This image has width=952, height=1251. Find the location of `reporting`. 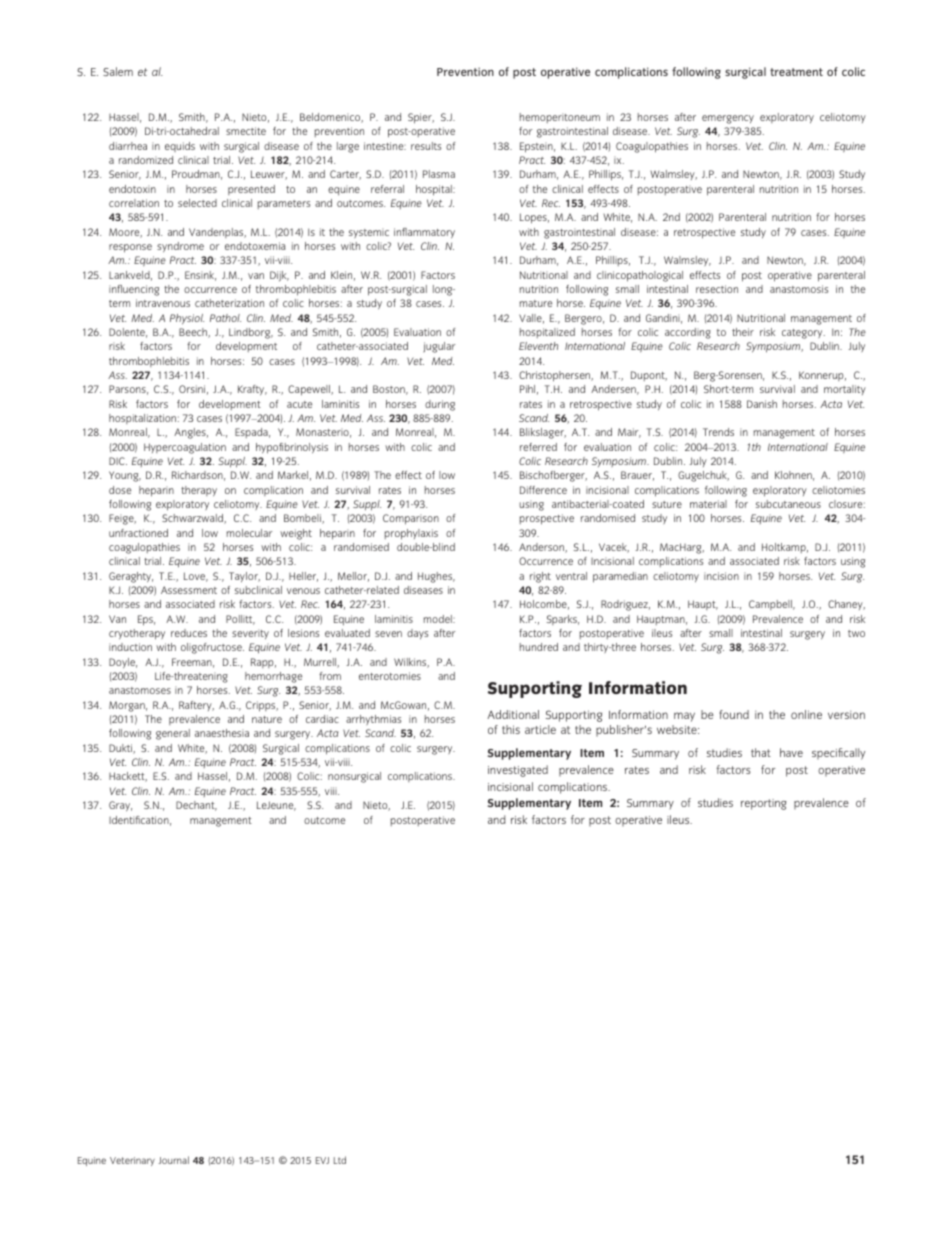

reporting is located at coordinates (763, 804).
